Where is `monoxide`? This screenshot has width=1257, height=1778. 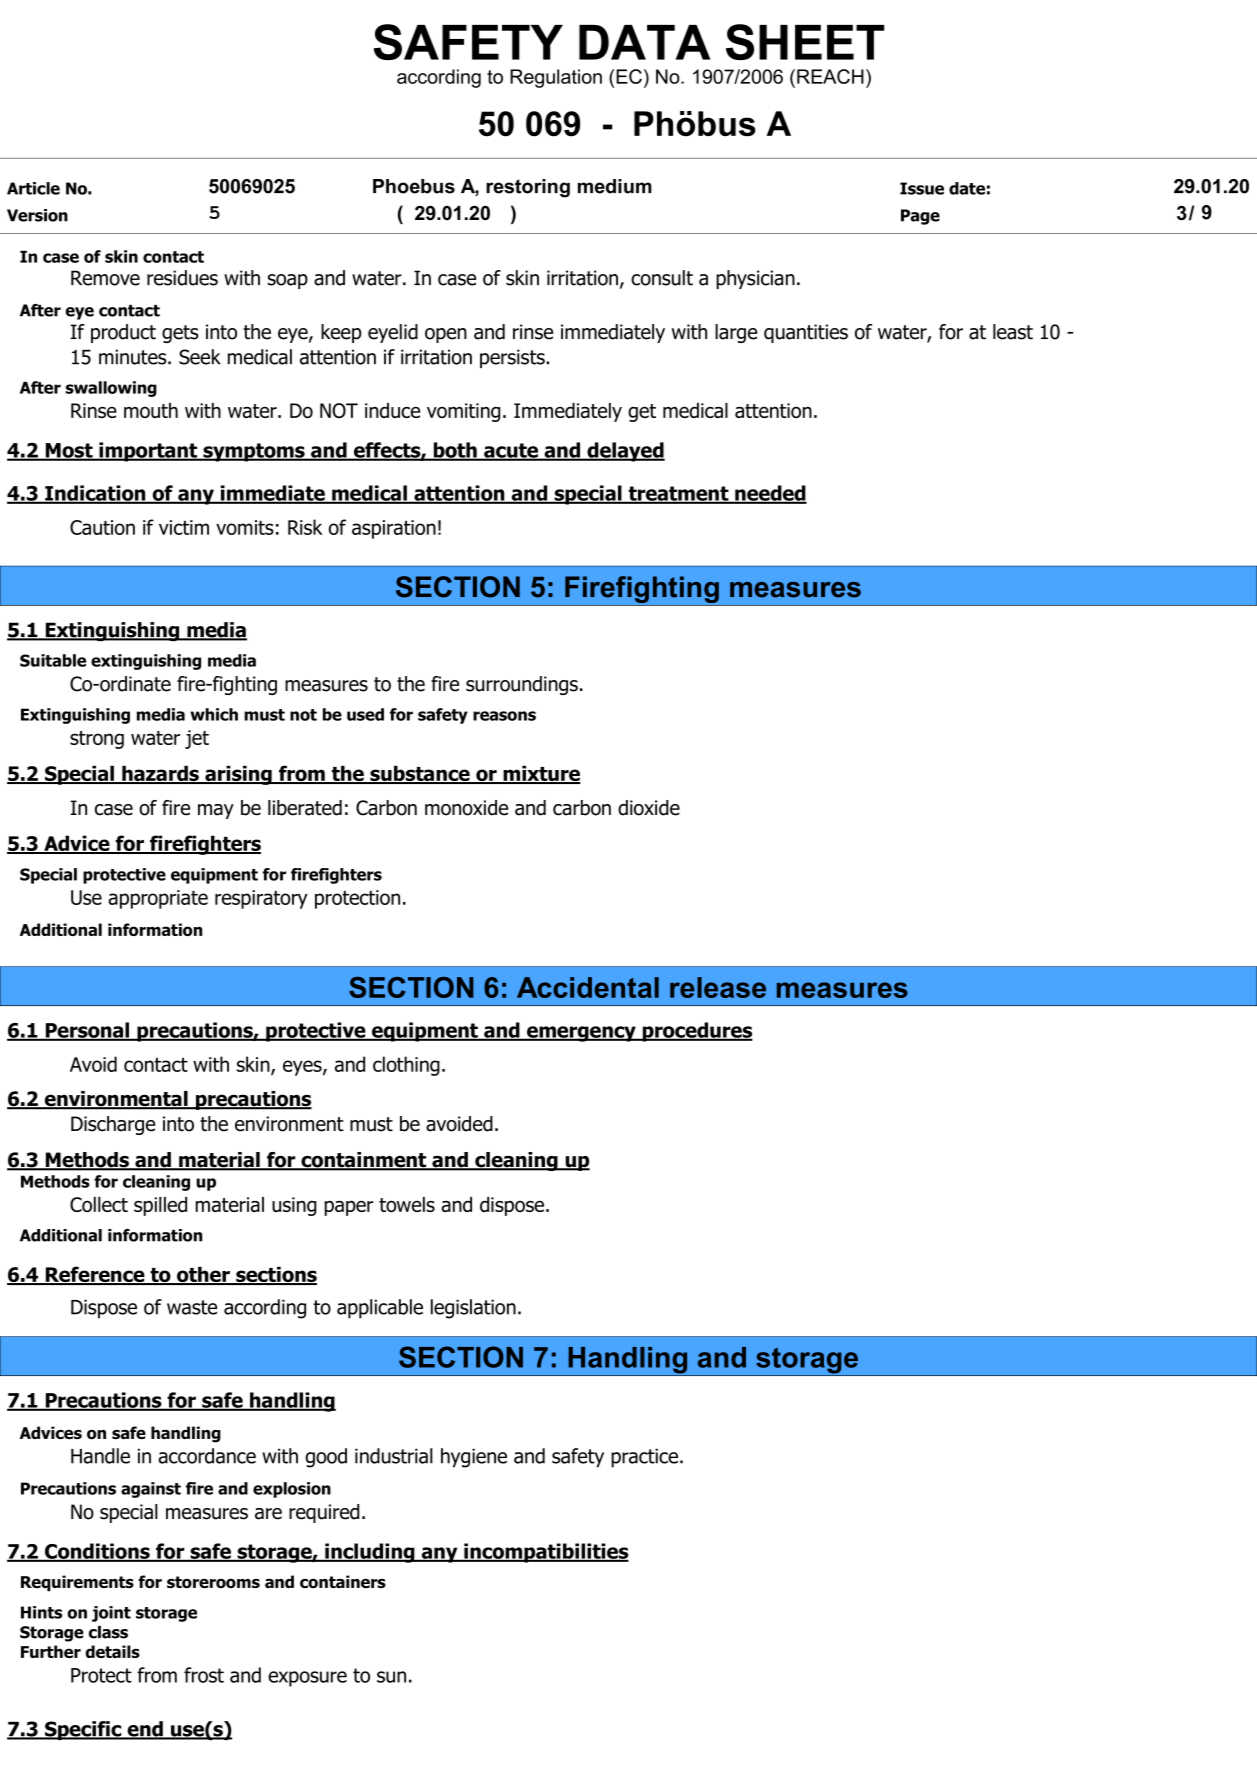
monoxide is located at coordinates (466, 808).
